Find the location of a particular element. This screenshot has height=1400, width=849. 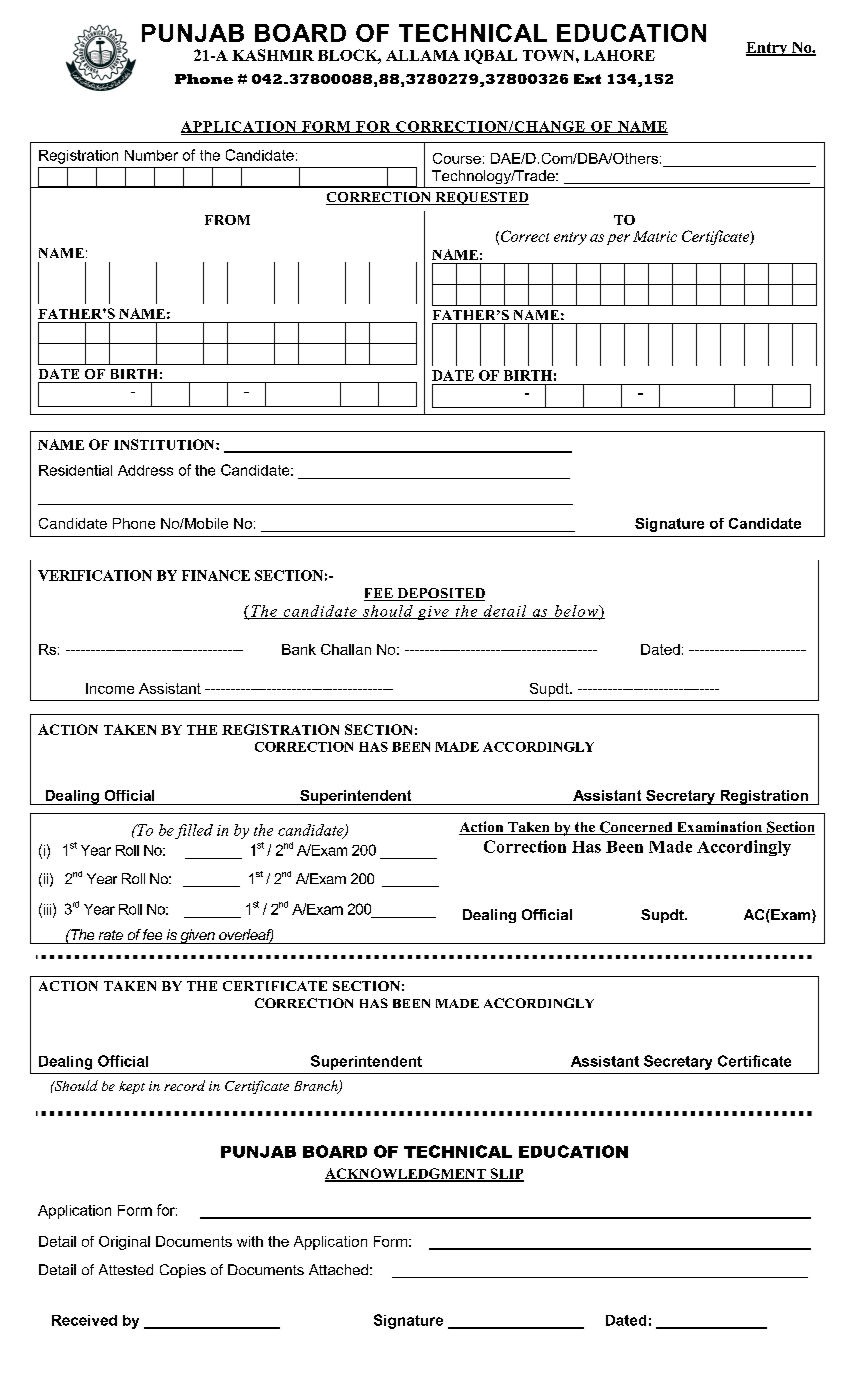

INSTITUTION is located at coordinates (165, 444).
